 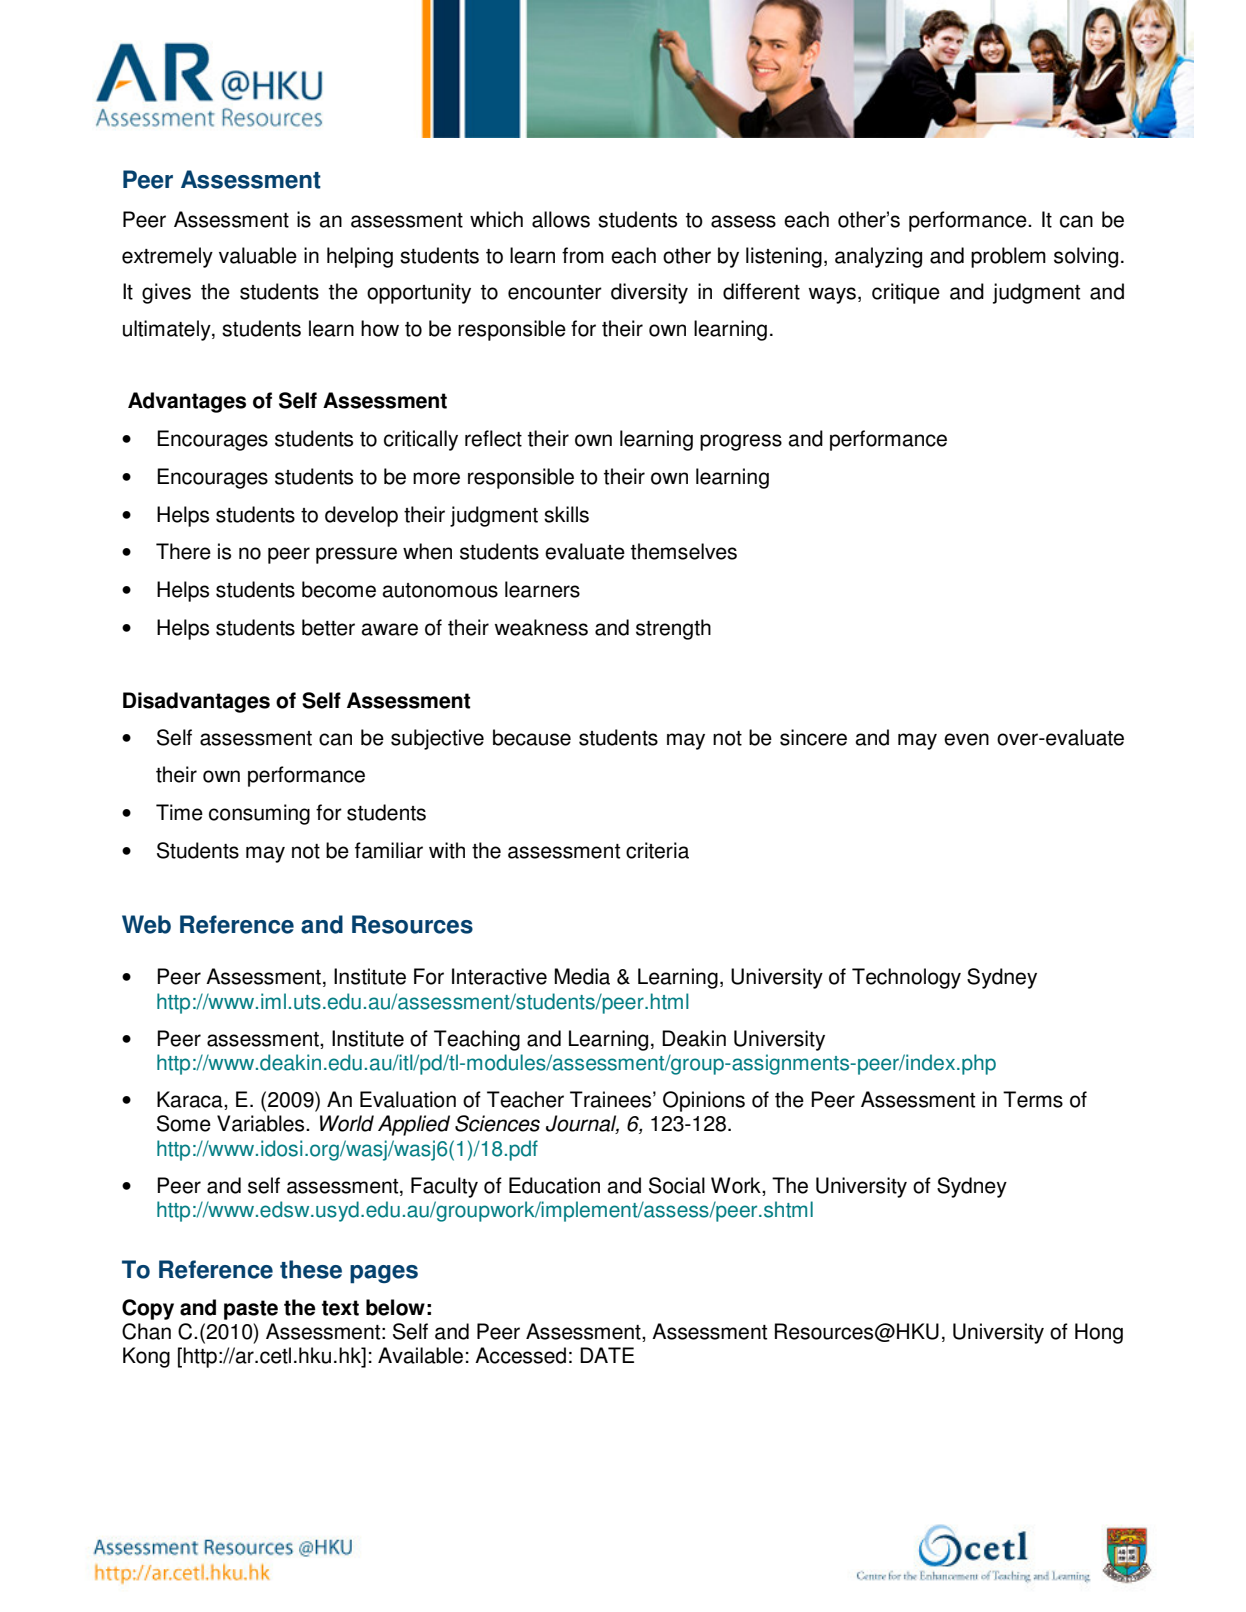 What do you see at coordinates (251, 1310) in the screenshot?
I see `paste` at bounding box center [251, 1310].
